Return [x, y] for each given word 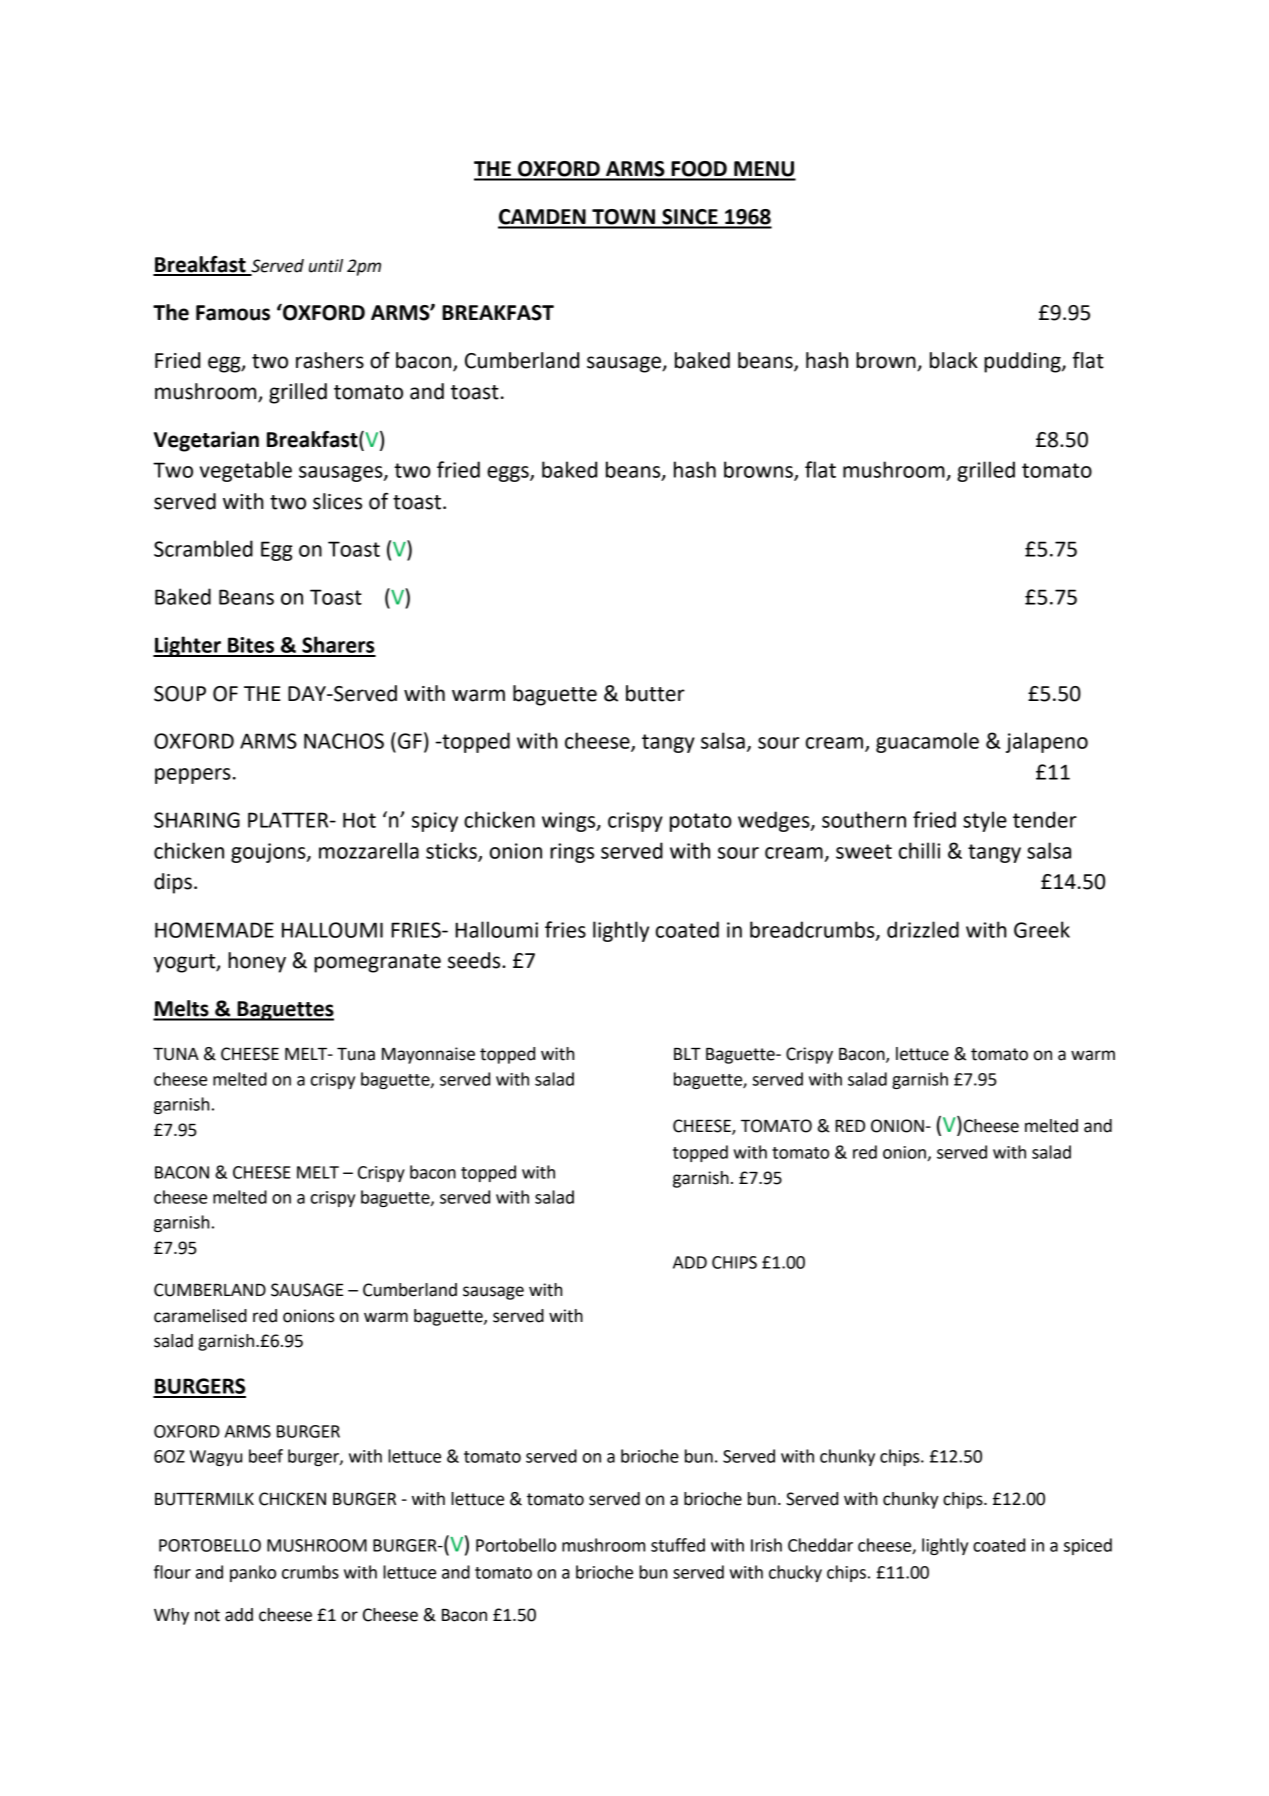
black [954, 360]
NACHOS [344, 741]
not [207, 1615]
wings [570, 822]
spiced [1088, 1546]
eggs [509, 474]
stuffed [678, 1545]
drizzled [923, 929]
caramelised [200, 1316]
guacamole [927, 742]
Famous [233, 313]
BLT [687, 1054]
